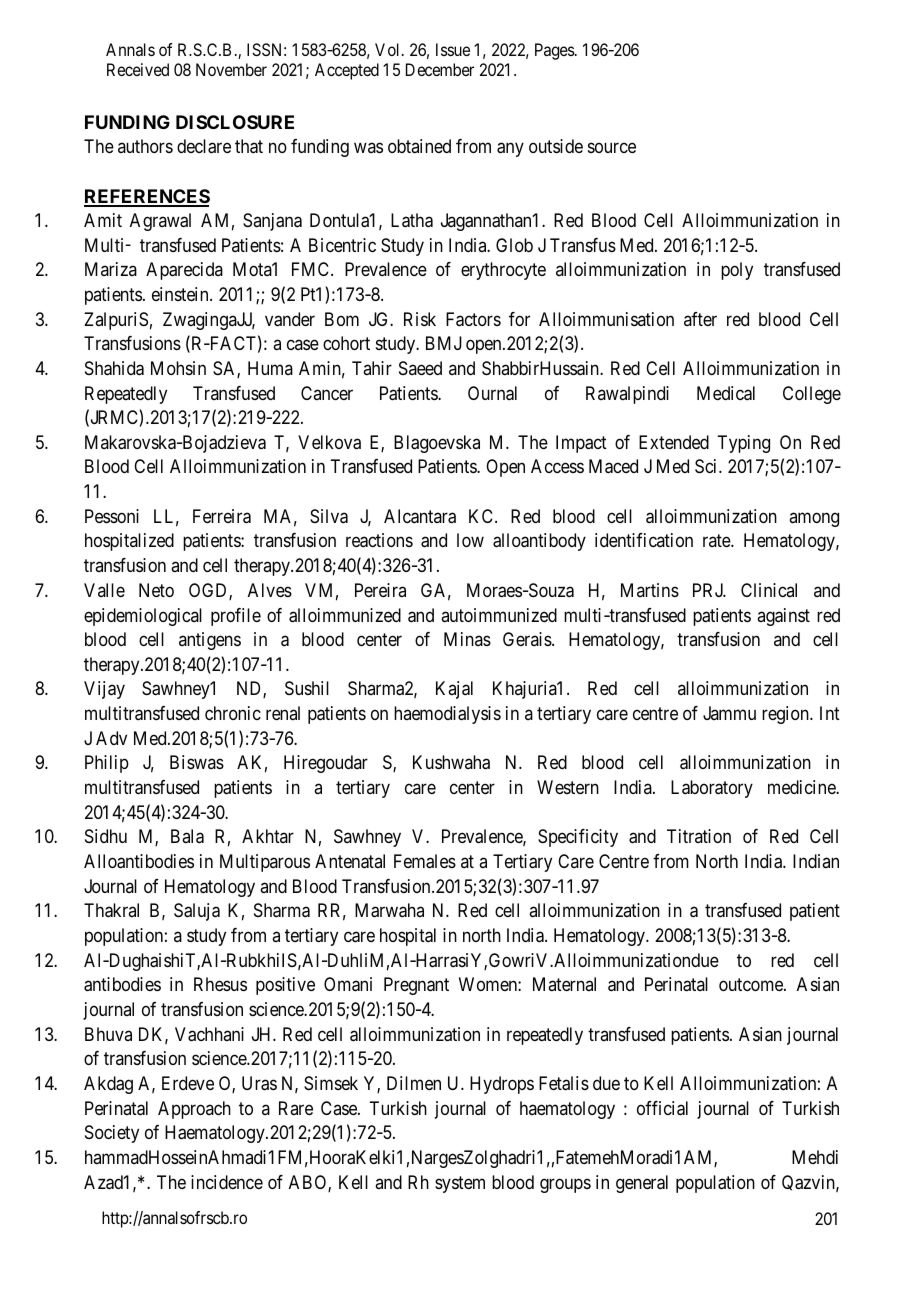  Describe the element at coordinates (222, 516) in the screenshot. I see `Ferreira` at that location.
